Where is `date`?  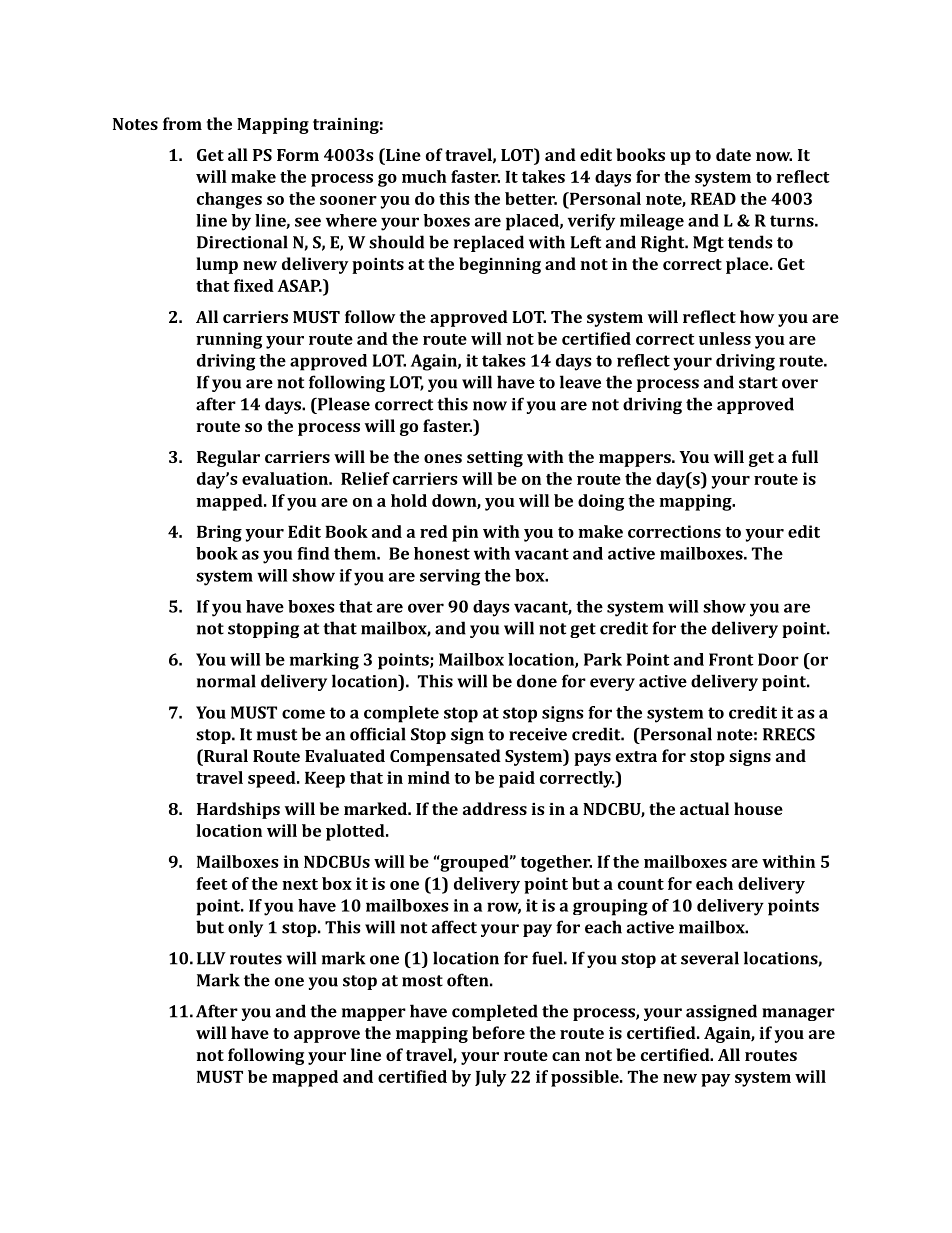
date is located at coordinates (733, 154).
